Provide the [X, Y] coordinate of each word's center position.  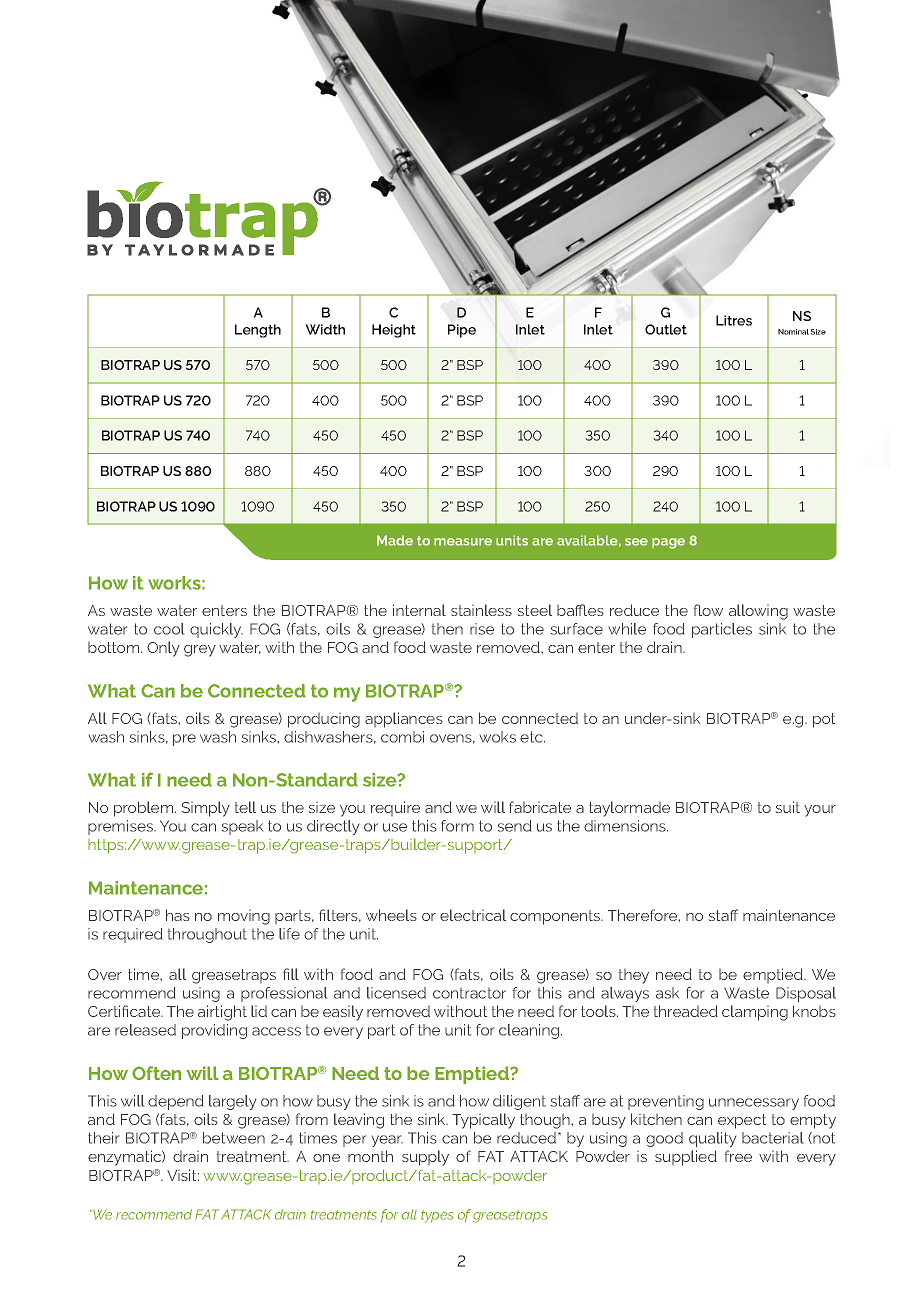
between [234, 1138]
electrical [473, 915]
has [178, 915]
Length [258, 331]
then [447, 629]
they [634, 976]
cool [169, 629]
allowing [758, 612]
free [738, 1156]
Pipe [462, 331]
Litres [734, 320]
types [437, 1216]
